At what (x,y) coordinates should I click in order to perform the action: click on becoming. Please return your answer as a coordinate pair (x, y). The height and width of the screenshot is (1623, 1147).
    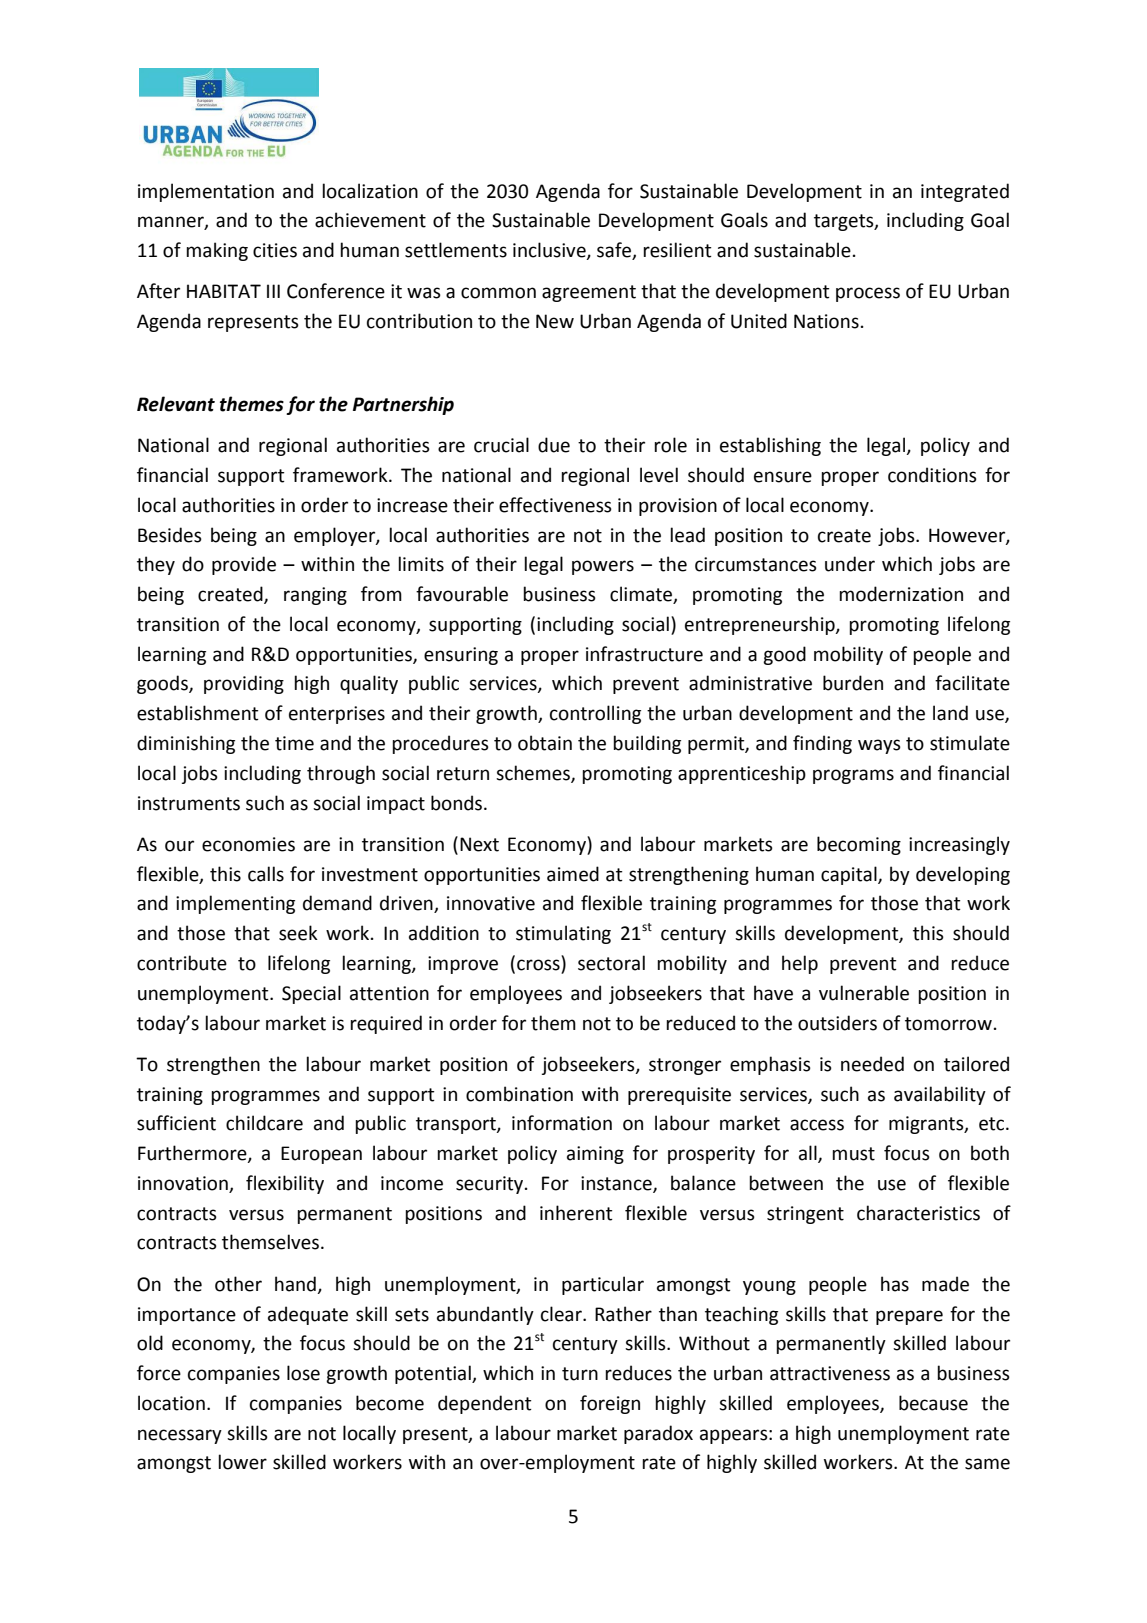
    Looking at the image, I should click on (859, 845).
